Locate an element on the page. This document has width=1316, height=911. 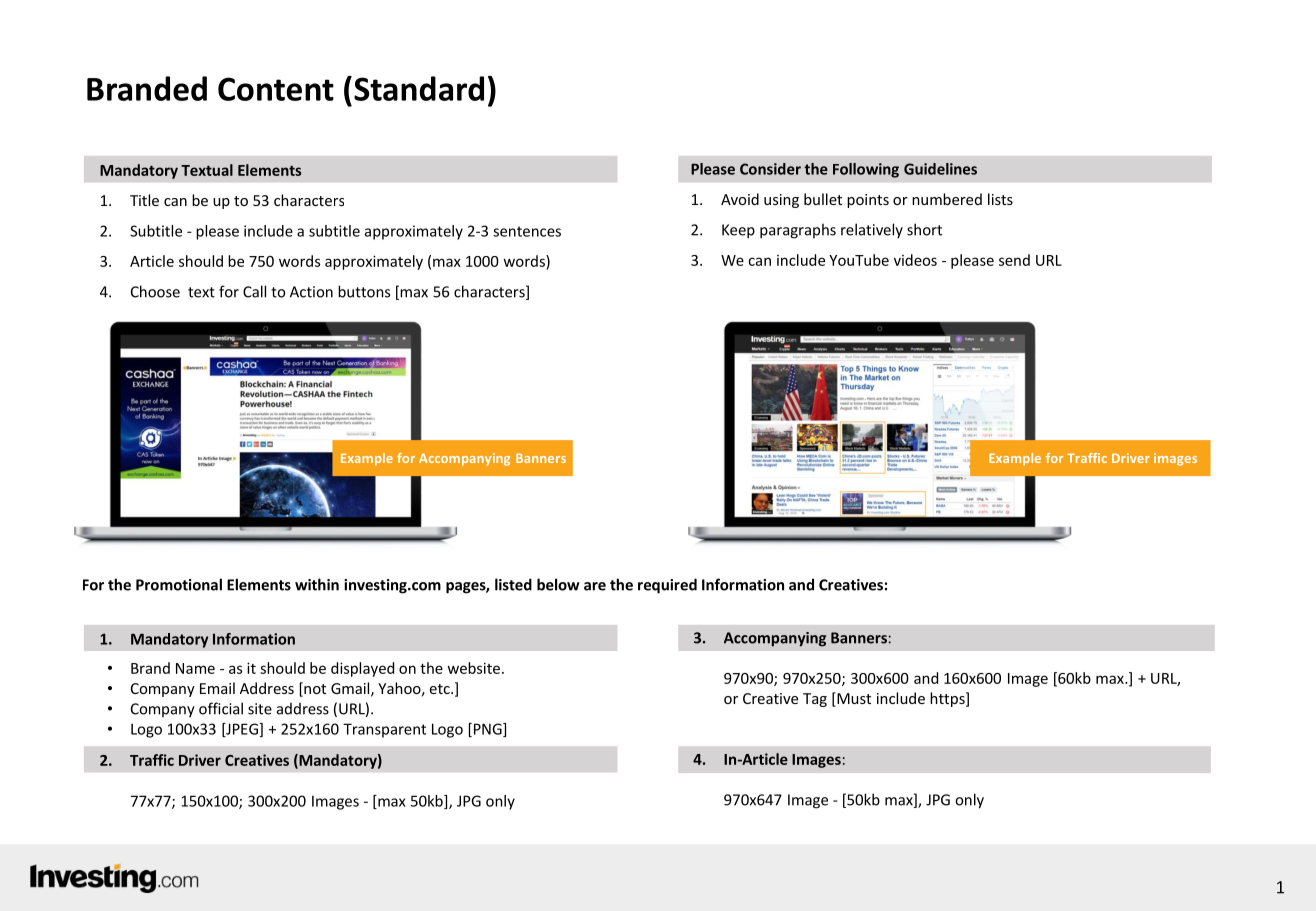
sentences is located at coordinates (527, 231).
